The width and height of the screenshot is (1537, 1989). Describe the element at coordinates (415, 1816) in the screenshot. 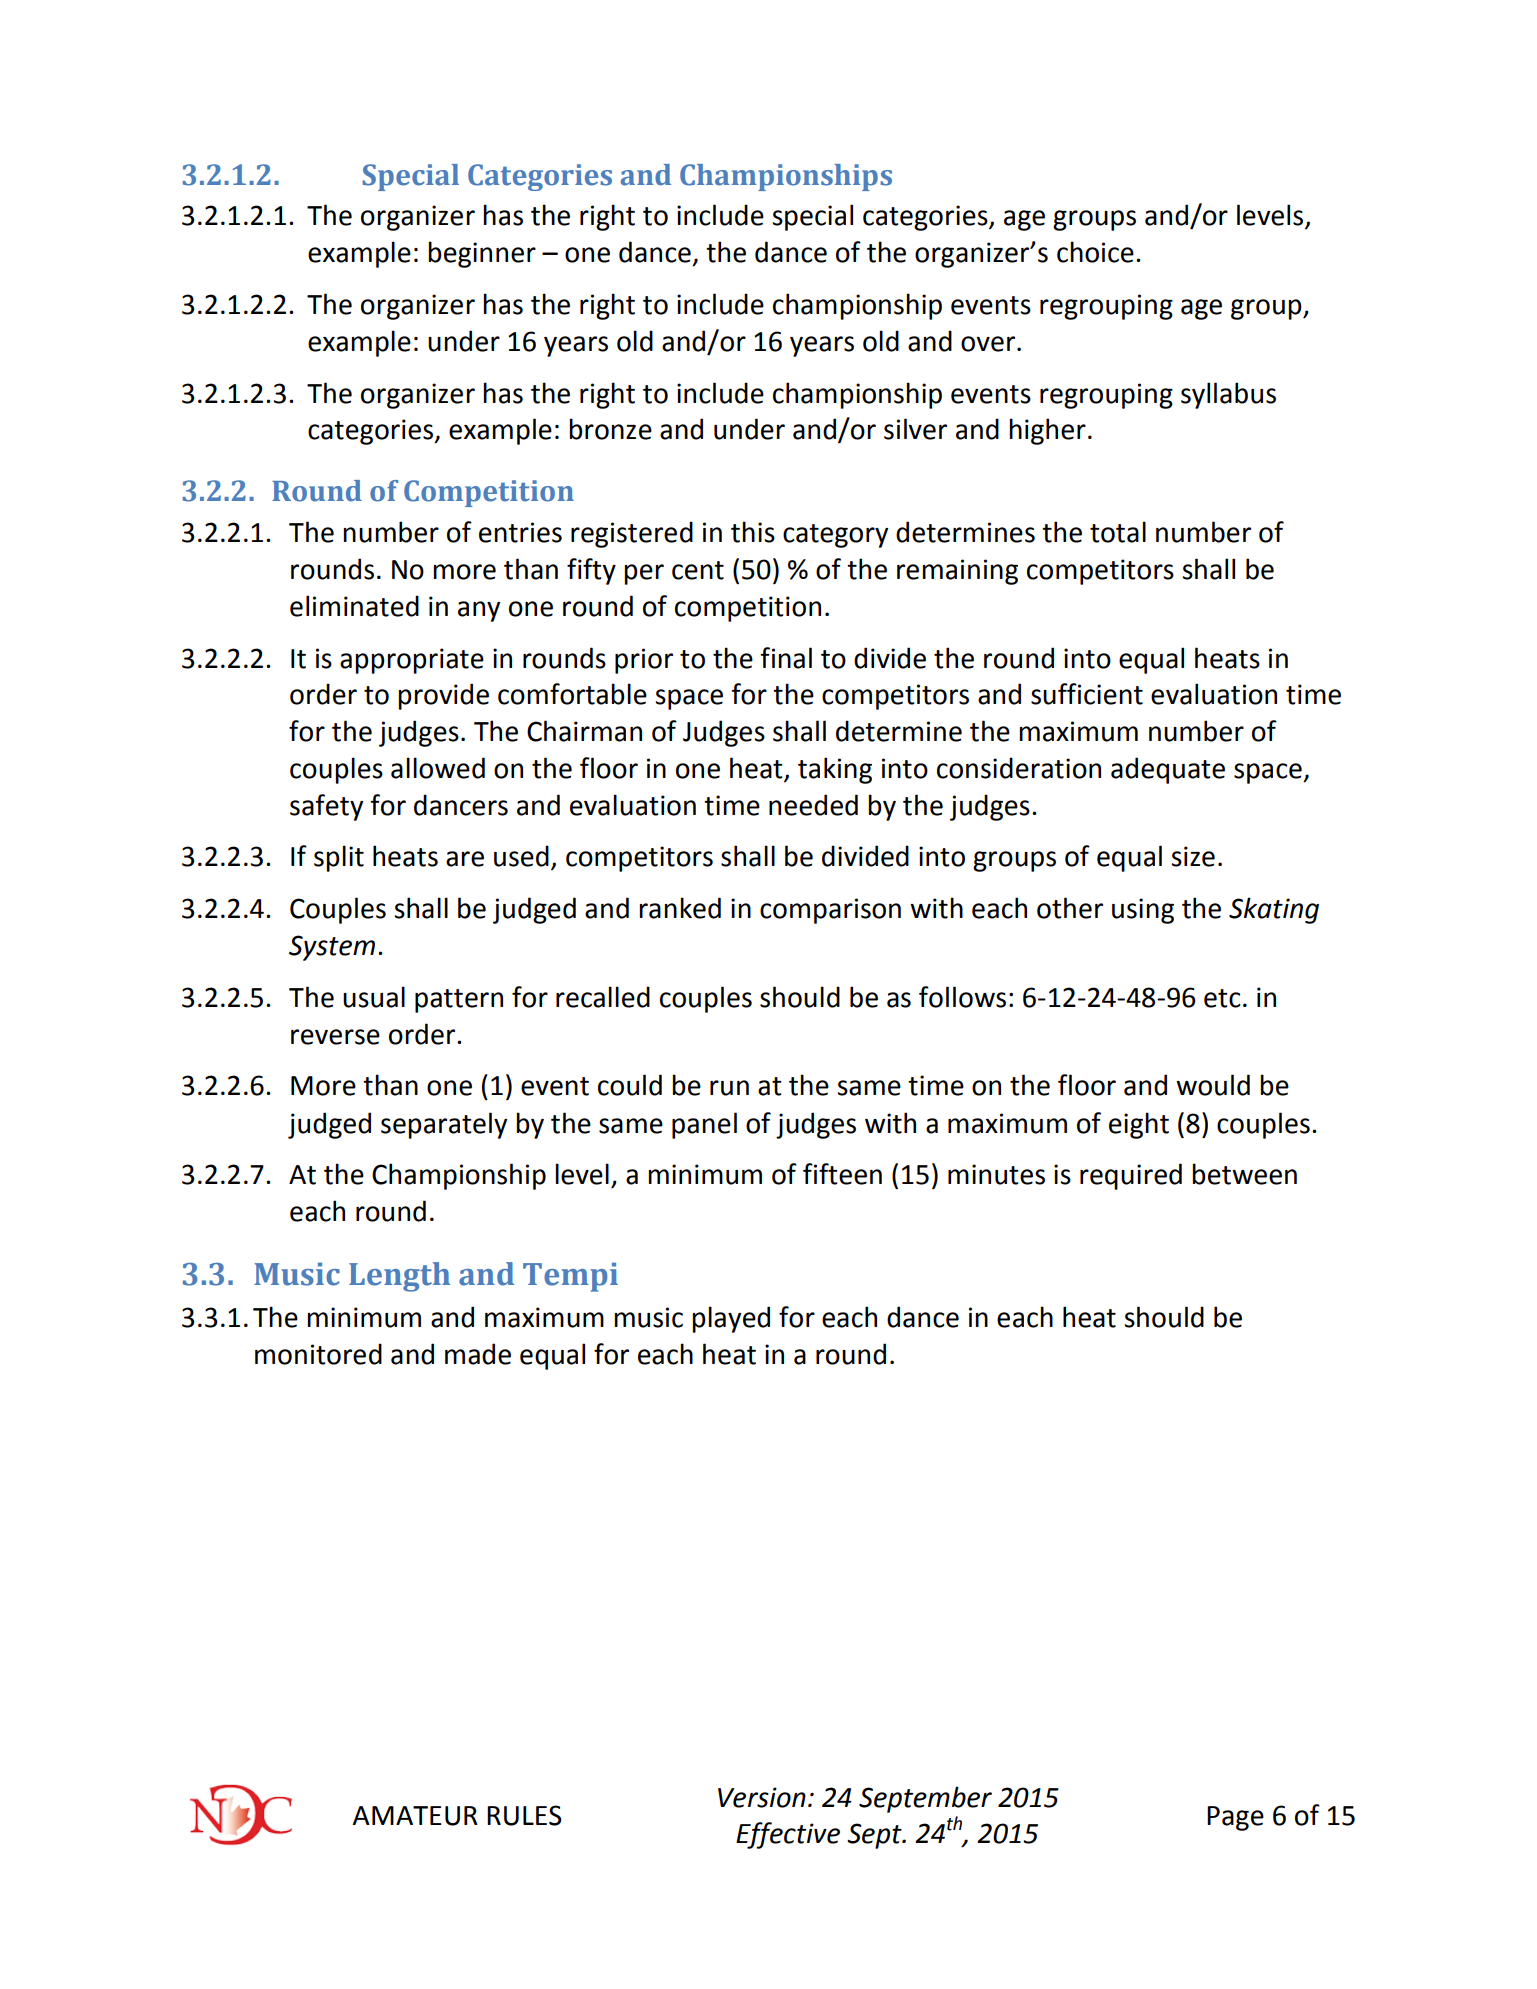

I see `AMATEUR` at that location.
